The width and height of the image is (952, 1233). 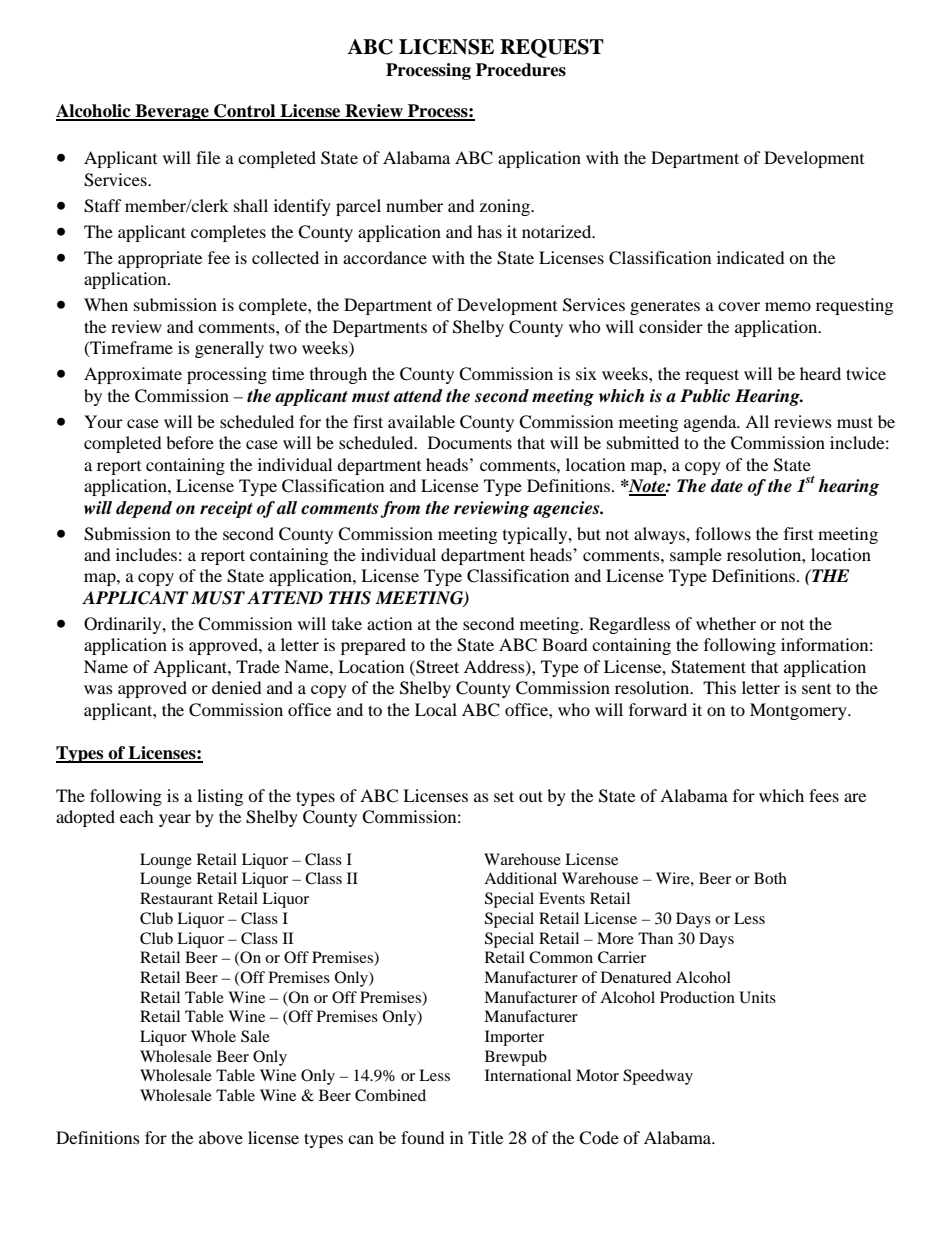 What do you see at coordinates (726, 623) in the image?
I see `whether` at bounding box center [726, 623].
